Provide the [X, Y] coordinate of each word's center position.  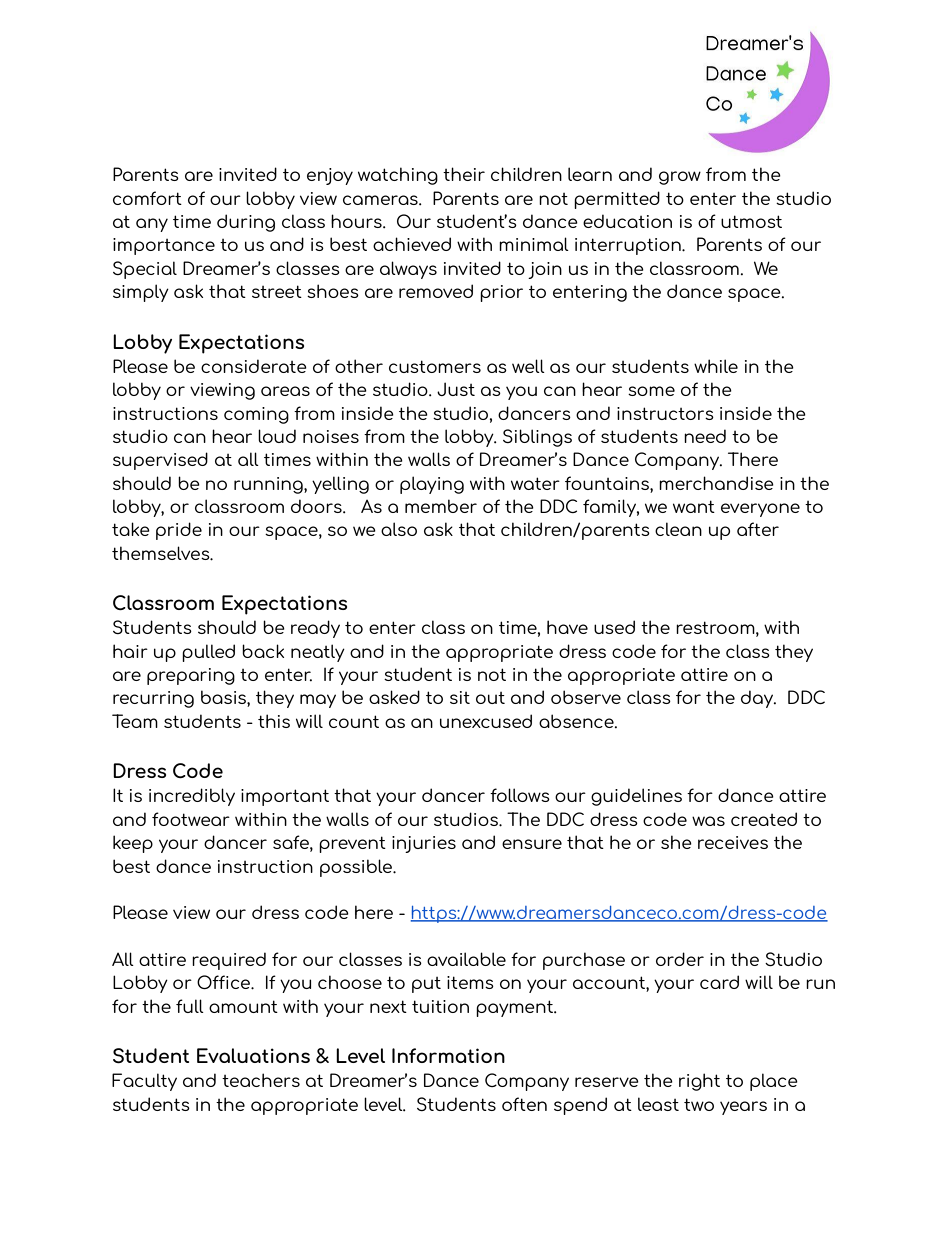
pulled [208, 653]
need [705, 436]
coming [256, 415]
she [676, 842]
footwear [191, 819]
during [246, 223]
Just [456, 389]
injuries [424, 844]
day [758, 699]
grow [680, 178]
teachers [261, 1080]
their [464, 174]
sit [460, 697]
